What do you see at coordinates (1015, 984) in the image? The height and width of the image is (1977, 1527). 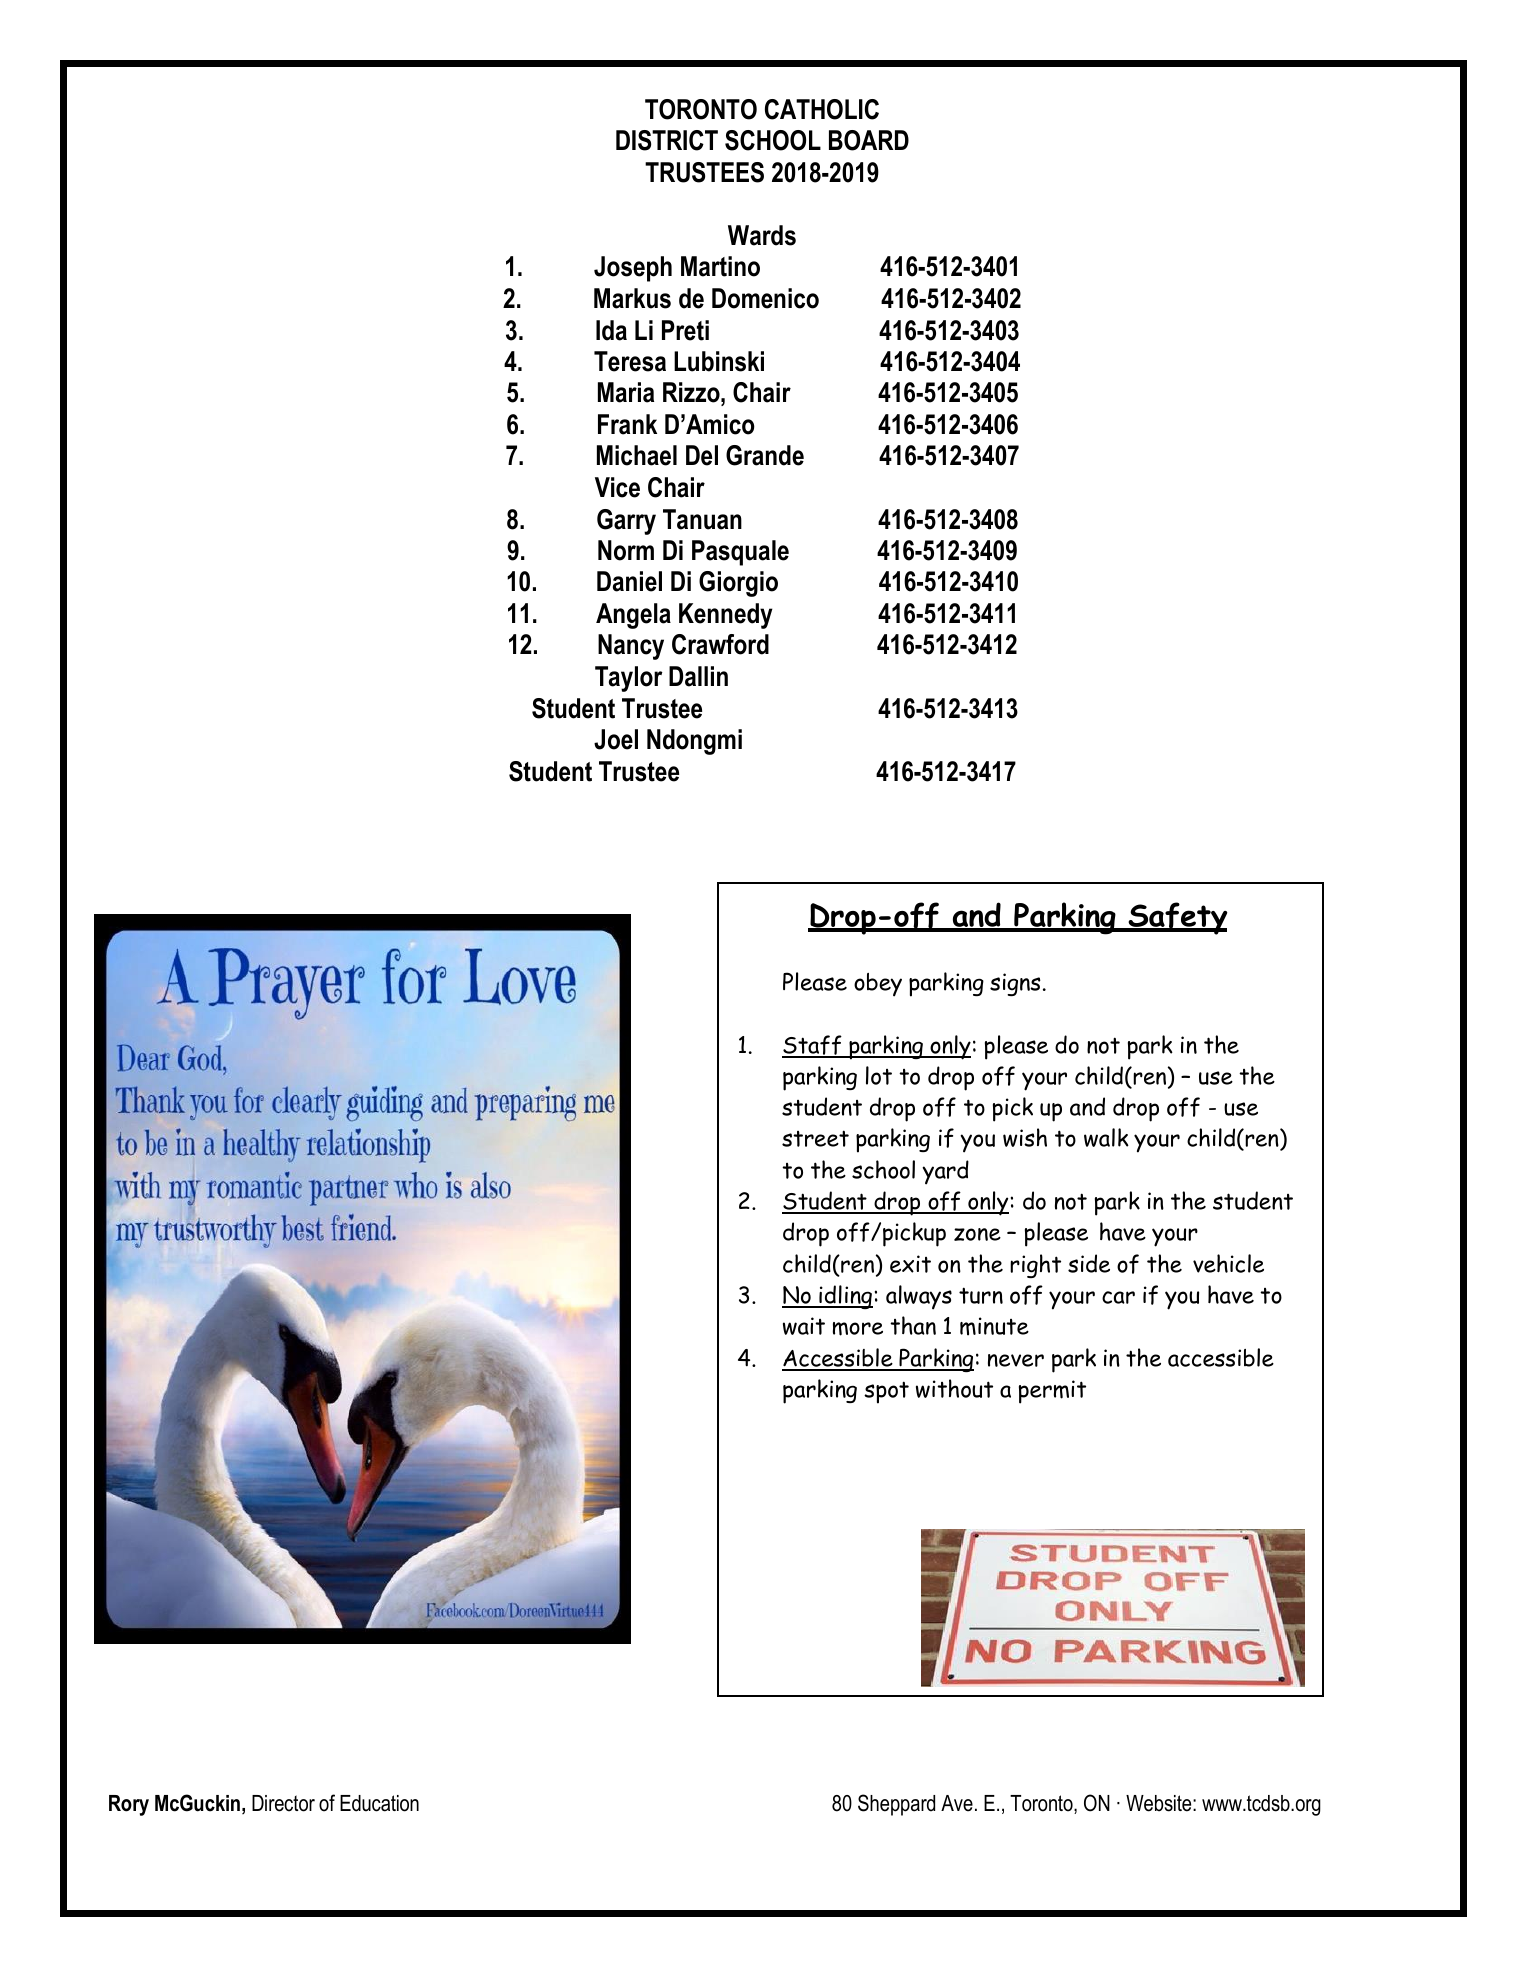 I see `signs` at bounding box center [1015, 984].
